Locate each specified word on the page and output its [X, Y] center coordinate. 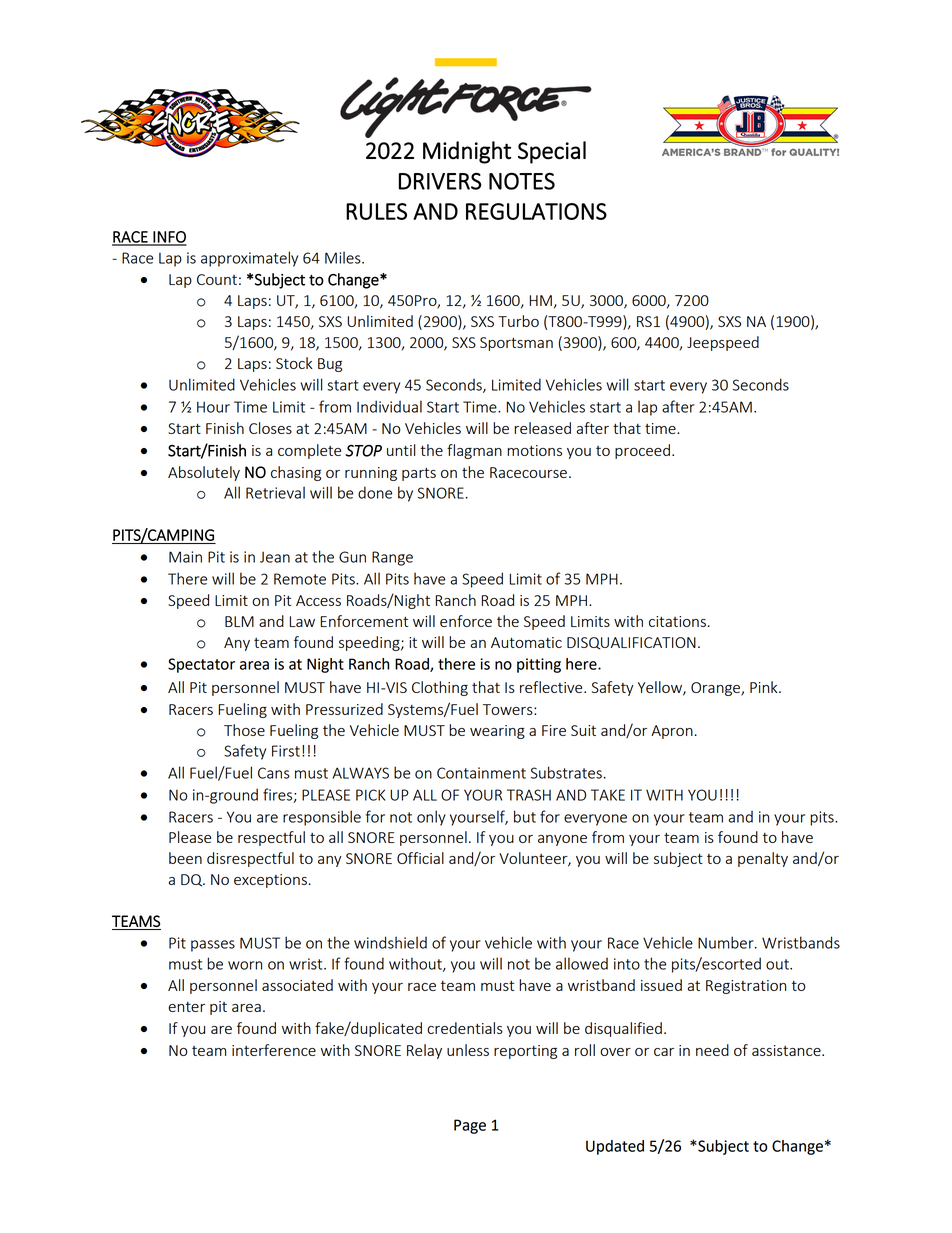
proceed [642, 451]
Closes [270, 428]
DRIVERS [440, 181]
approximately [249, 259]
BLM [239, 621]
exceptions [270, 881]
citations [677, 621]
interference [274, 1050]
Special [552, 152]
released [542, 428]
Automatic [526, 642]
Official [420, 858]
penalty [763, 859]
